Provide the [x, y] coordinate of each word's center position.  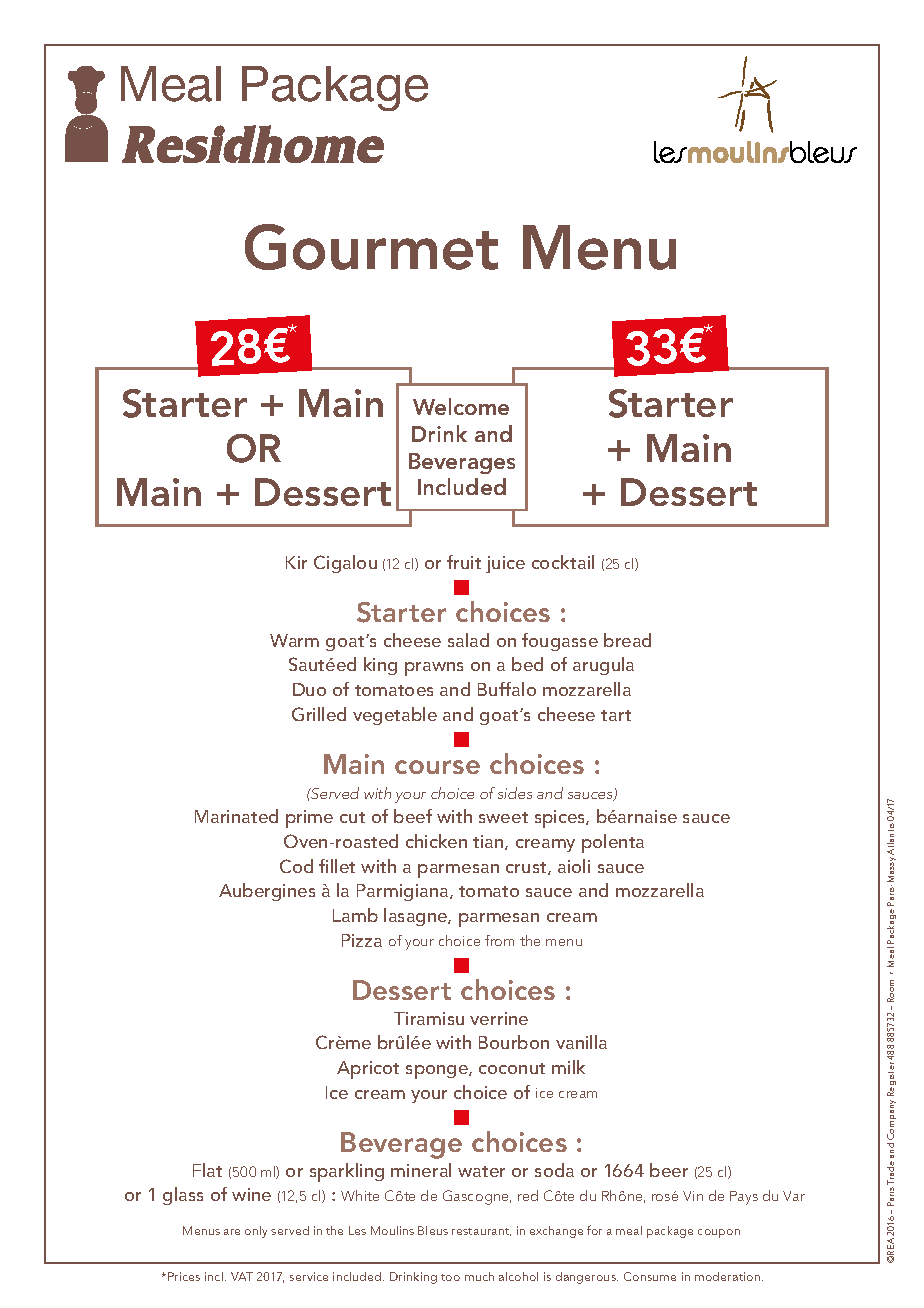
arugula [603, 666]
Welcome [461, 406]
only [256, 1232]
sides [515, 793]
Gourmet [371, 247]
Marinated [236, 816]
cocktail [563, 562]
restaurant [481, 1232]
